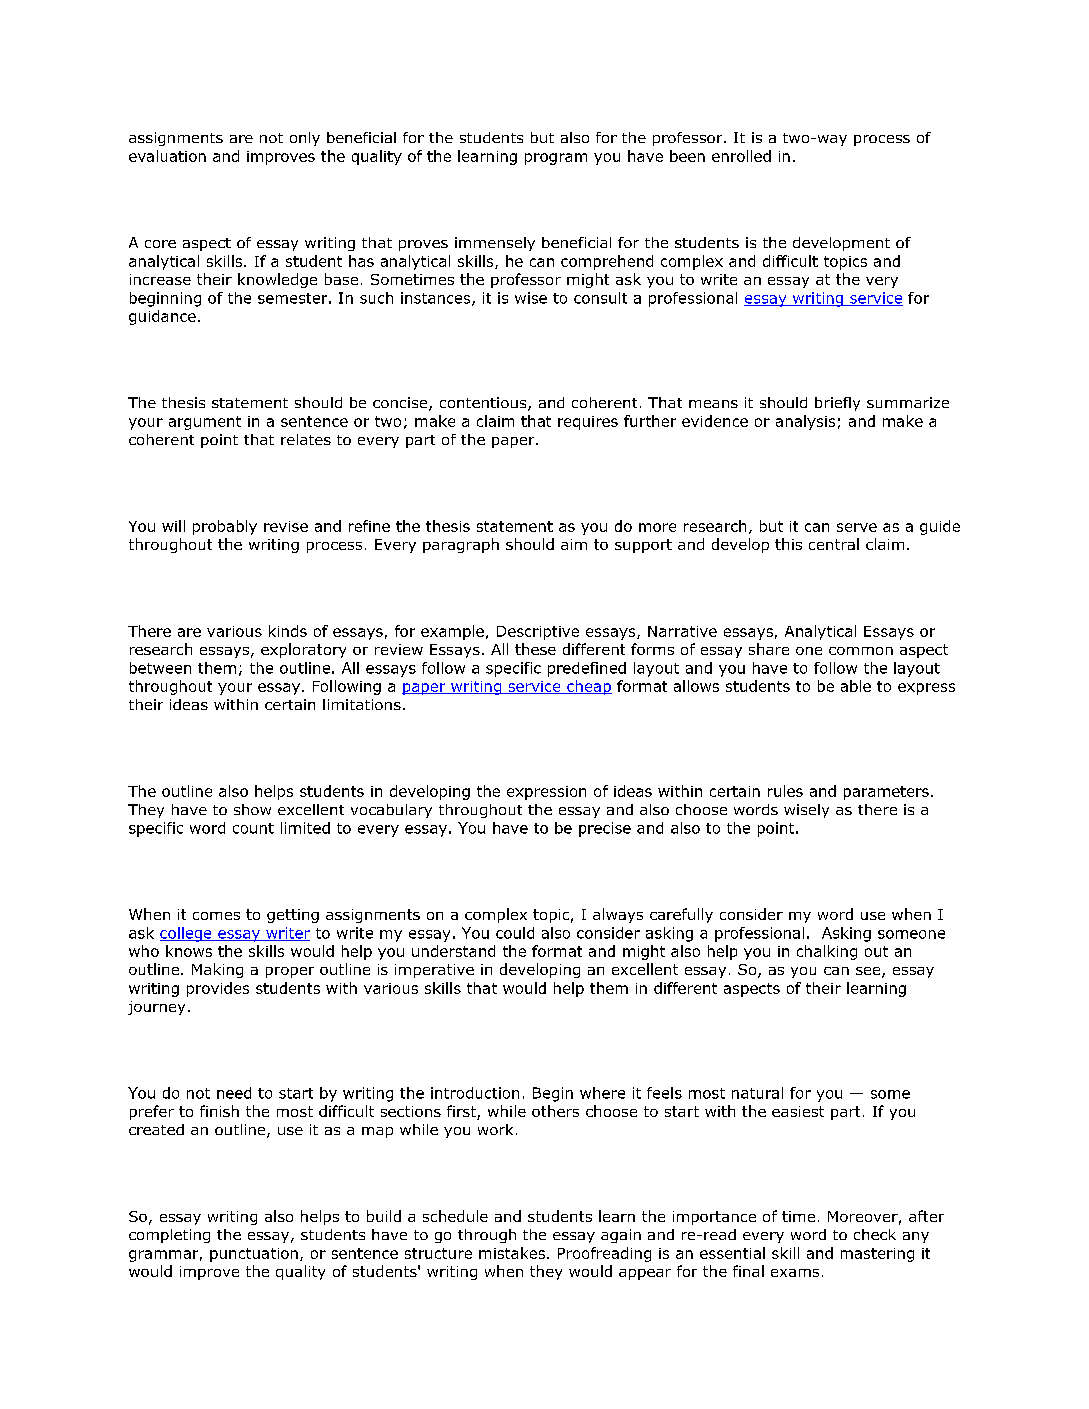 This image has height=1409, width=1089. What do you see at coordinates (512, 1253) in the image?
I see `mistakes` at bounding box center [512, 1253].
